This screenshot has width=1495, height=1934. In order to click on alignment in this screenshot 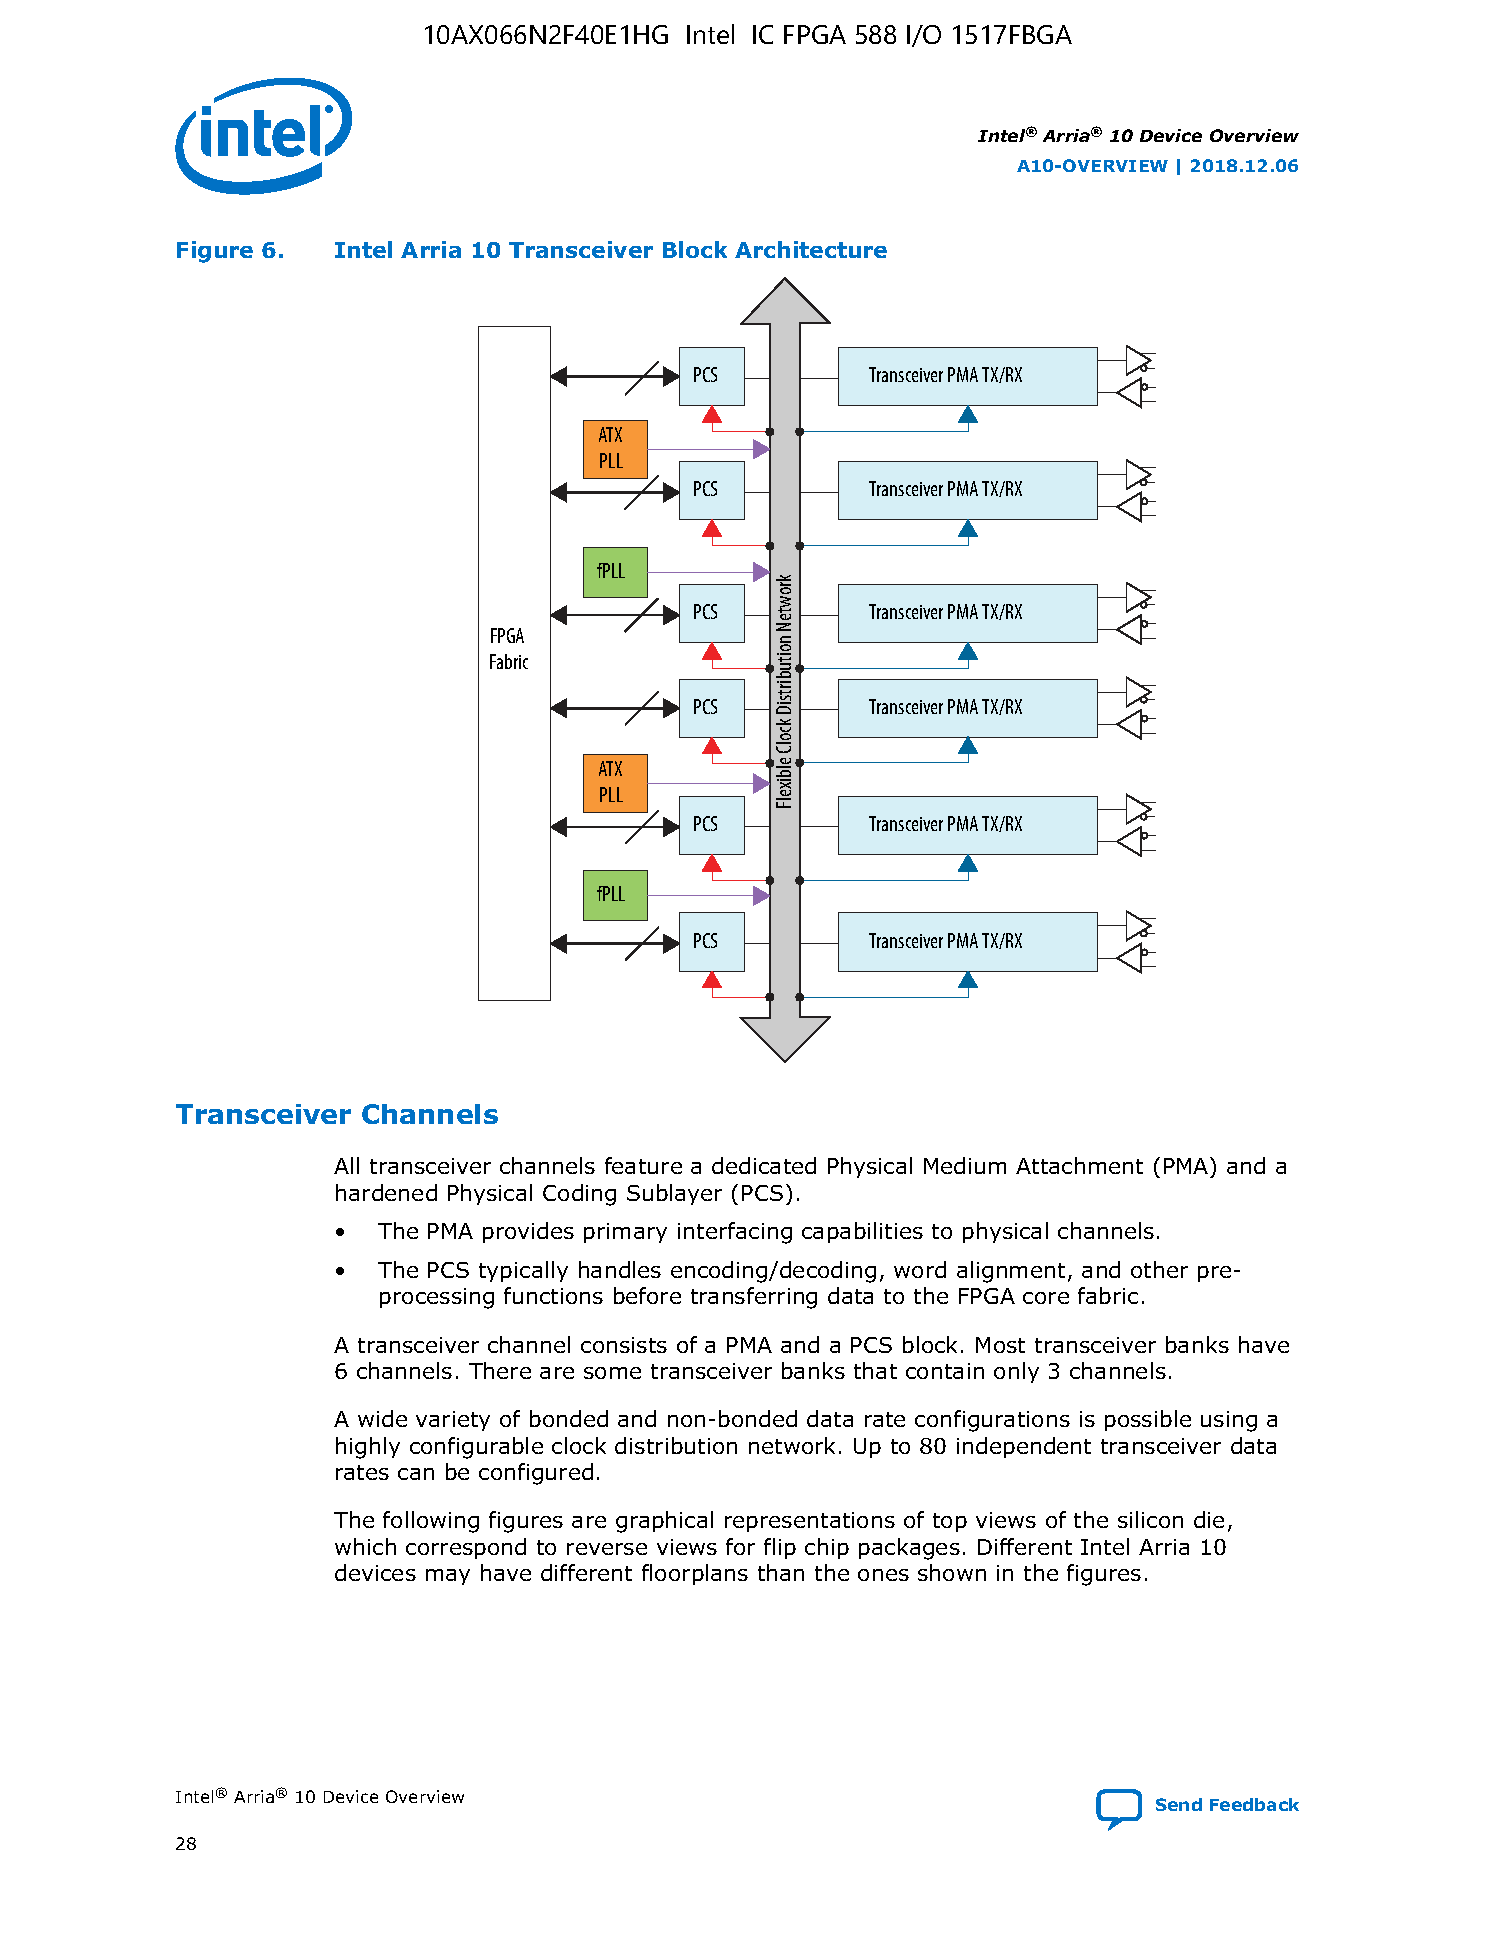, I will do `click(1011, 1272)`.
